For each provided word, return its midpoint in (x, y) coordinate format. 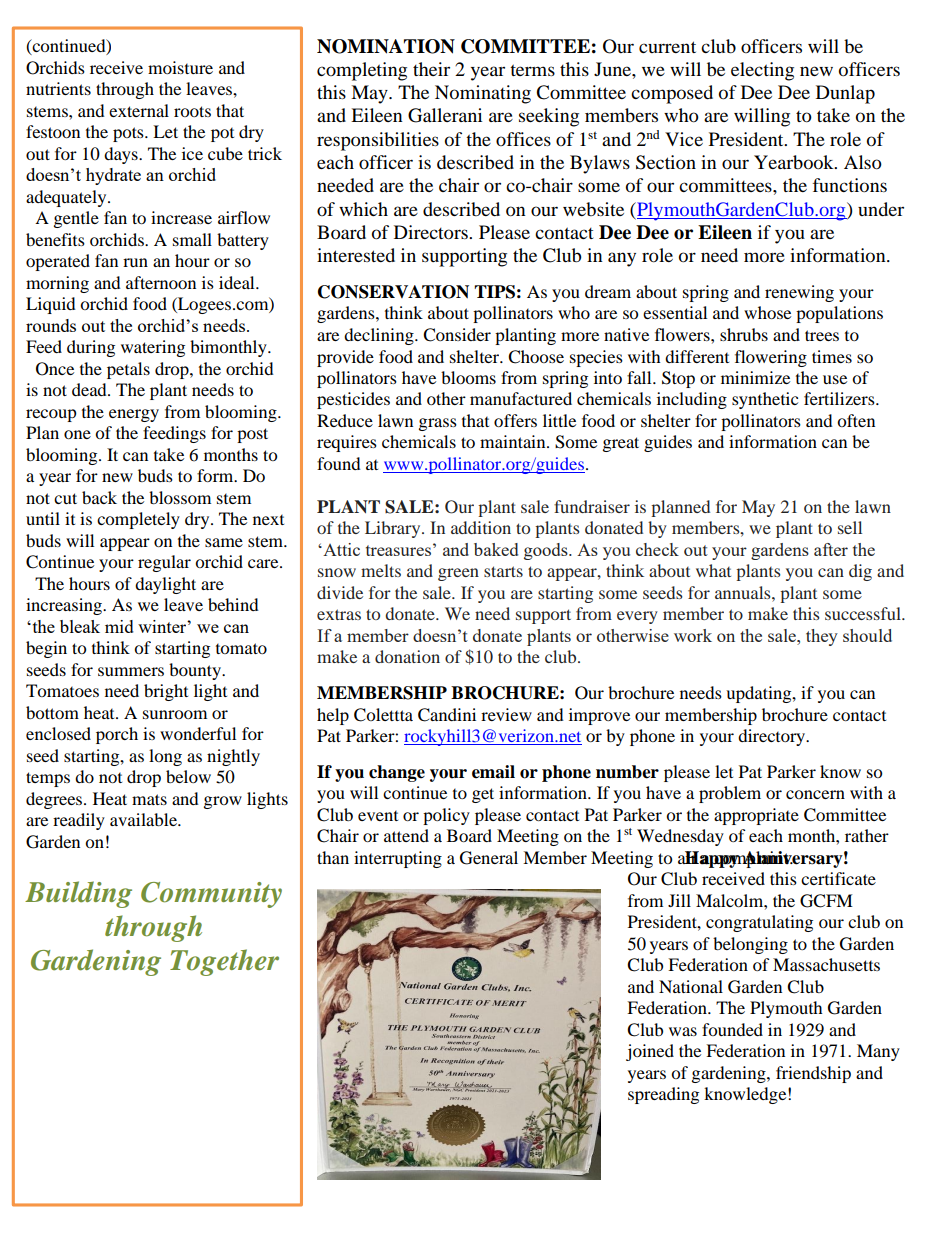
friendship (813, 1074)
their (431, 69)
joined (650, 1052)
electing (762, 71)
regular (164, 563)
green (458, 574)
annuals (744, 592)
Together (224, 962)
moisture (180, 67)
